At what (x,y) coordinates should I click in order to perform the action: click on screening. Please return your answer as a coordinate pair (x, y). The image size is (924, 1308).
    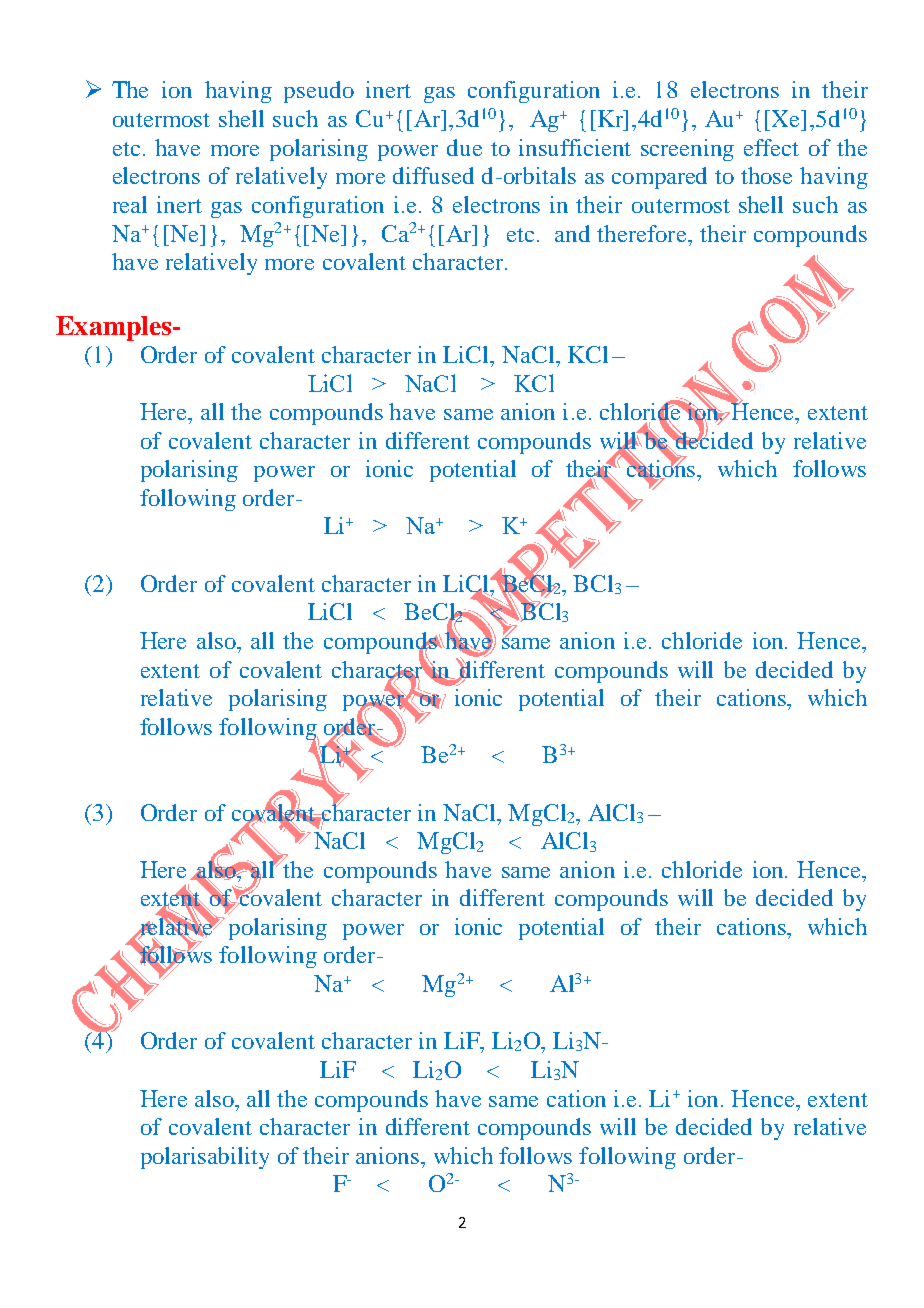
    Looking at the image, I should click on (687, 150).
